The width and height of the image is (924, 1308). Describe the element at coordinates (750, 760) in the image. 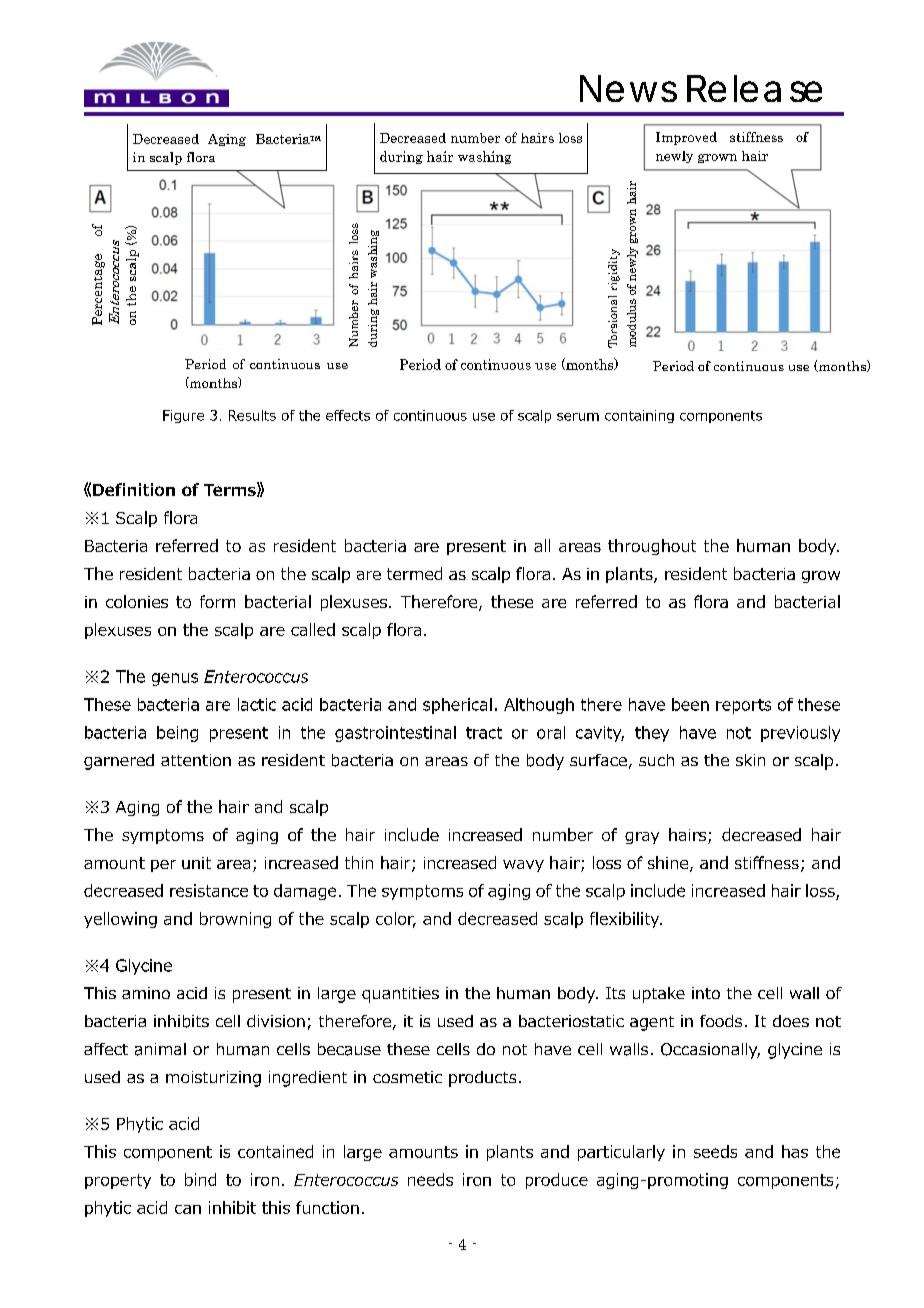

I see `skin` at that location.
